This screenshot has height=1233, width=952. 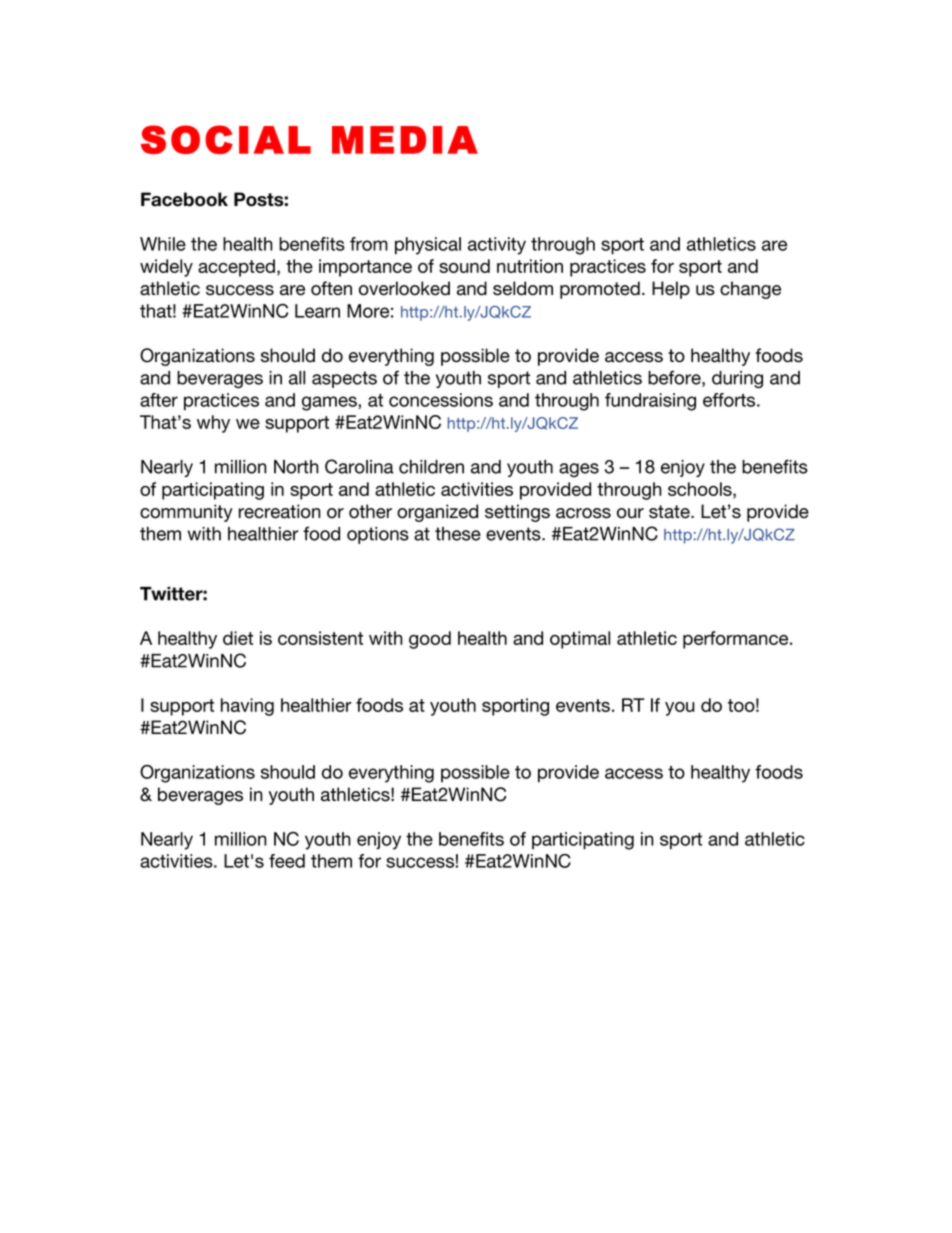 I want to click on SOCIAL, so click(x=226, y=139).
